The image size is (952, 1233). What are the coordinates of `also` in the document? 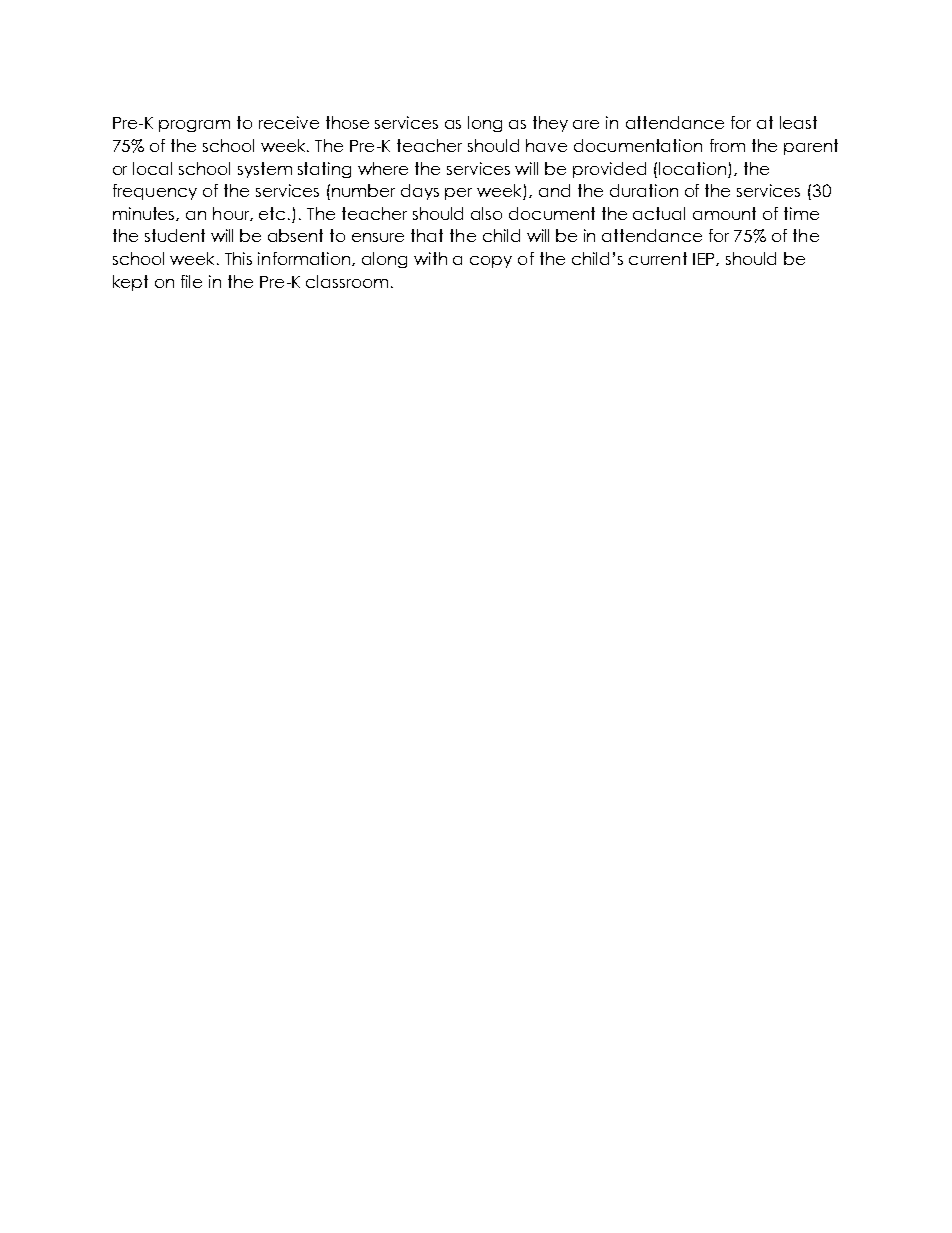 It's located at (486, 213).
